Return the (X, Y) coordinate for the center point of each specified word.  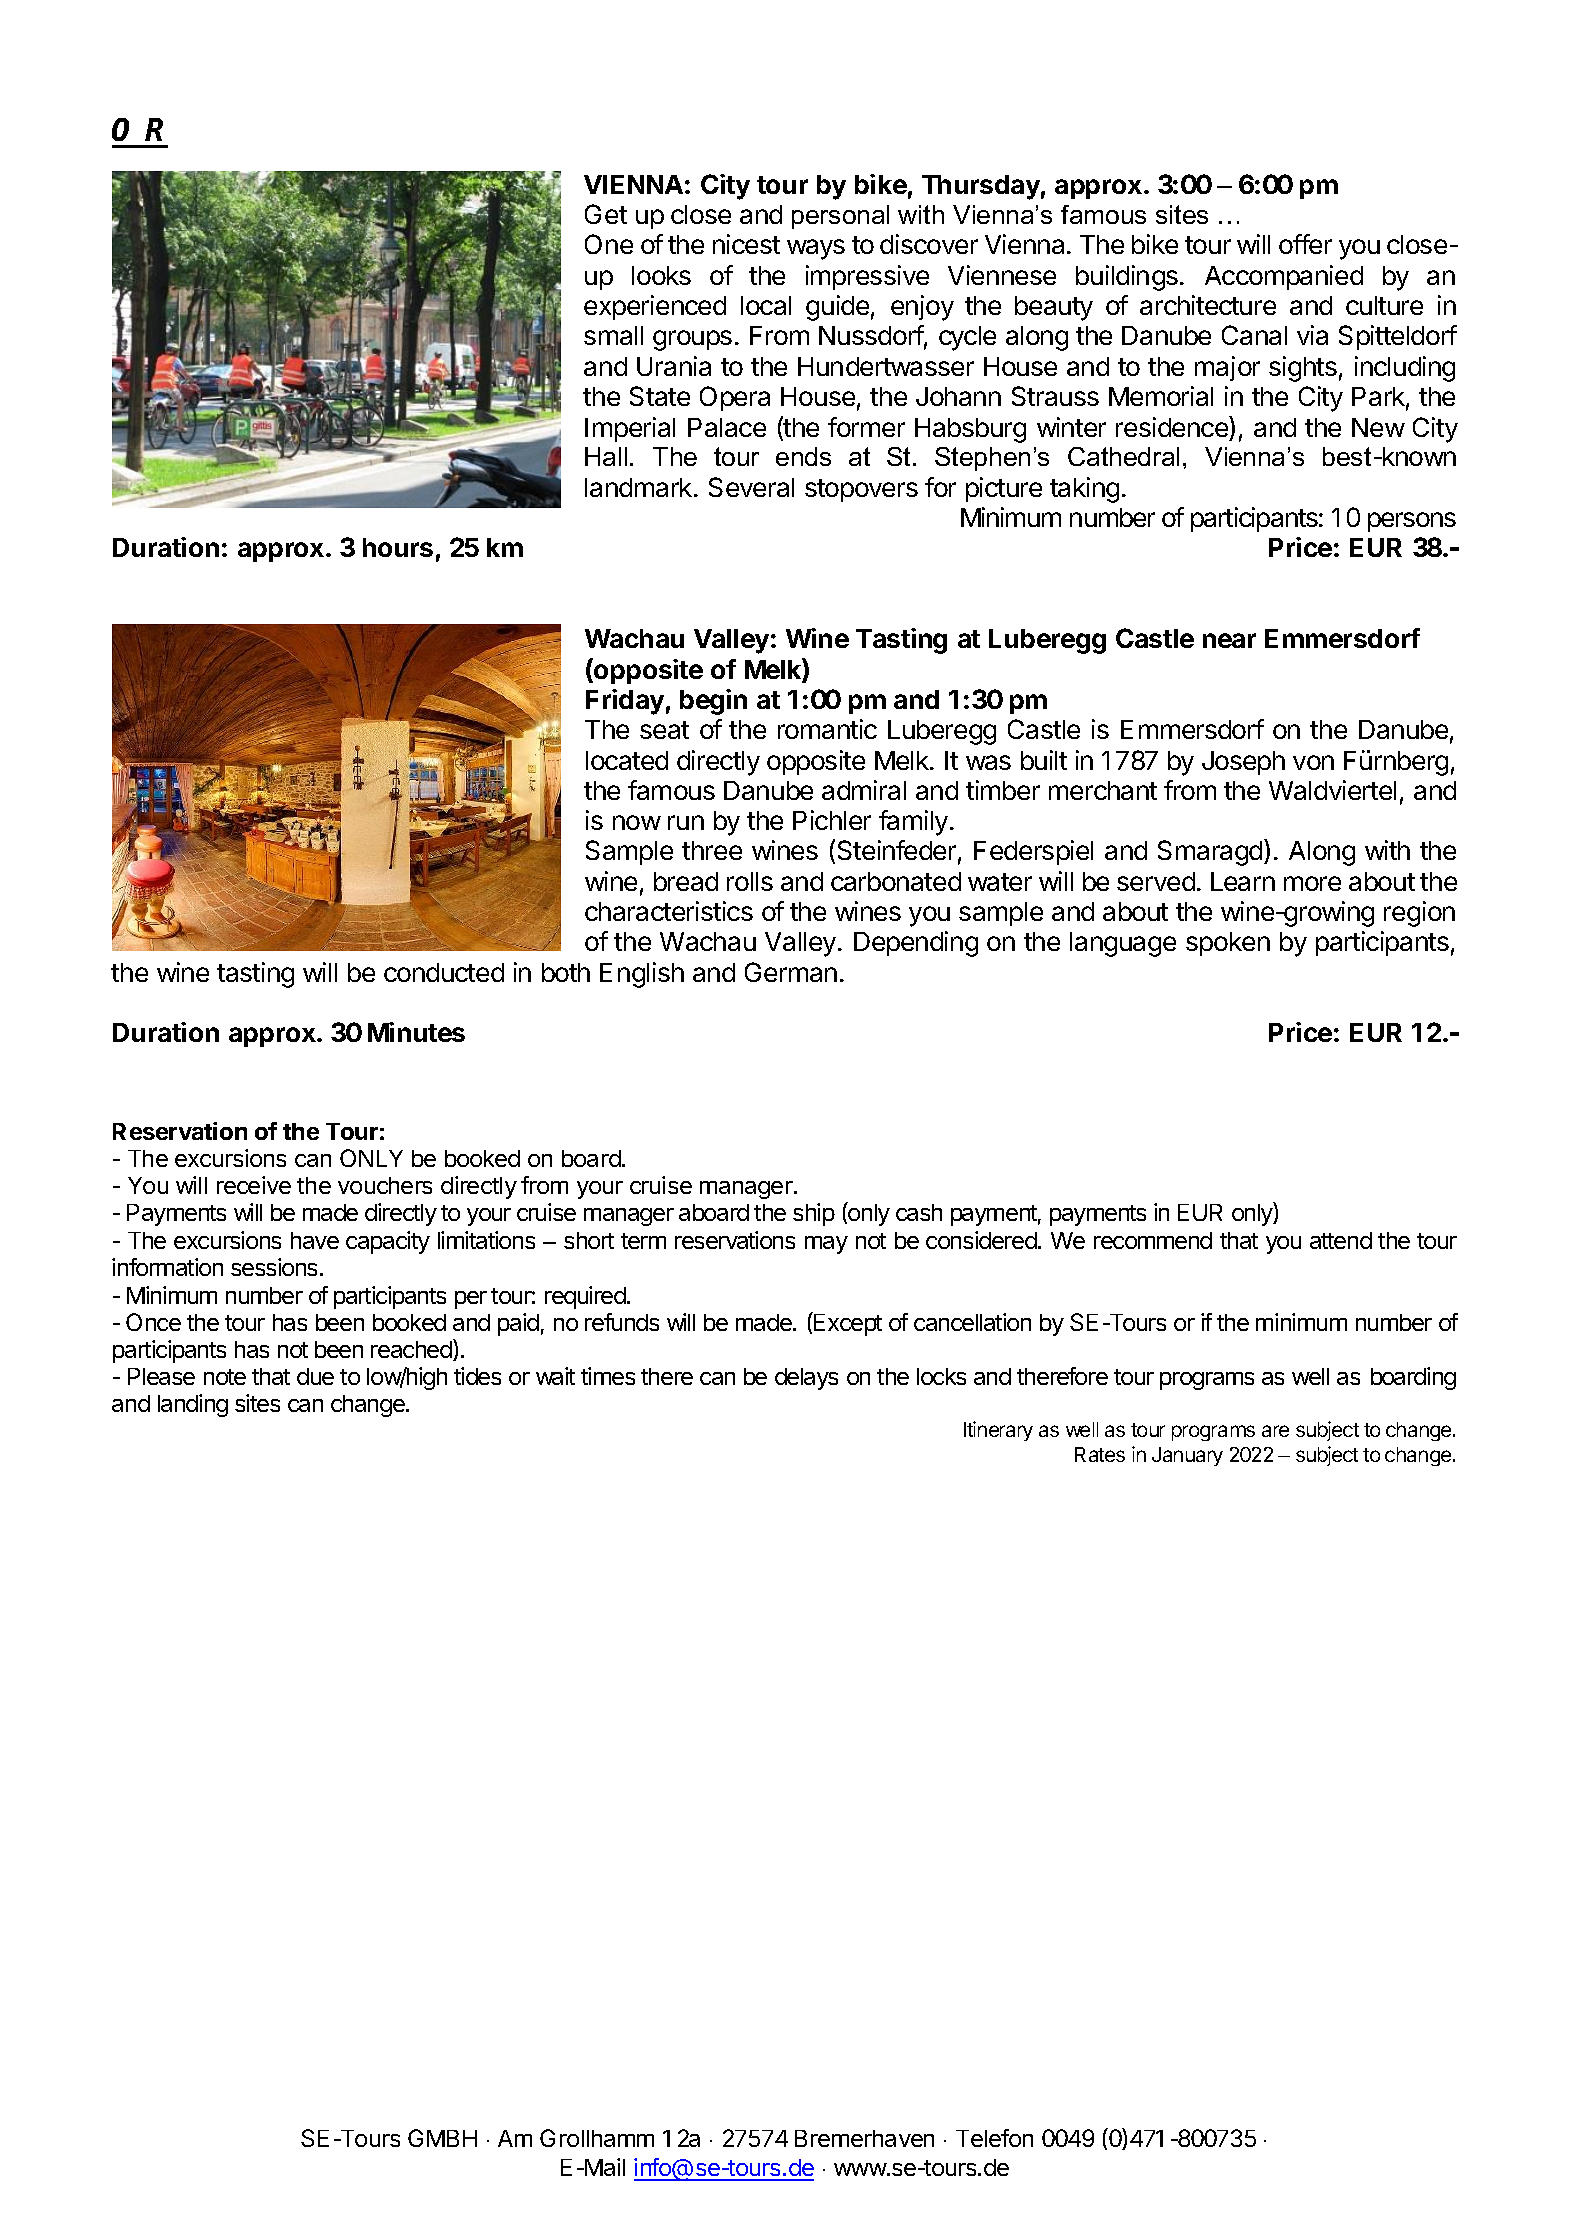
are (1275, 1431)
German (791, 972)
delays (806, 1379)
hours (398, 547)
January (1187, 1456)
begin (713, 702)
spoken (1228, 944)
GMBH (442, 2138)
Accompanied (1284, 277)
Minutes (416, 1032)
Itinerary (998, 1431)
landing (193, 1405)
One (609, 244)
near (1229, 640)
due (315, 1376)
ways (816, 249)
